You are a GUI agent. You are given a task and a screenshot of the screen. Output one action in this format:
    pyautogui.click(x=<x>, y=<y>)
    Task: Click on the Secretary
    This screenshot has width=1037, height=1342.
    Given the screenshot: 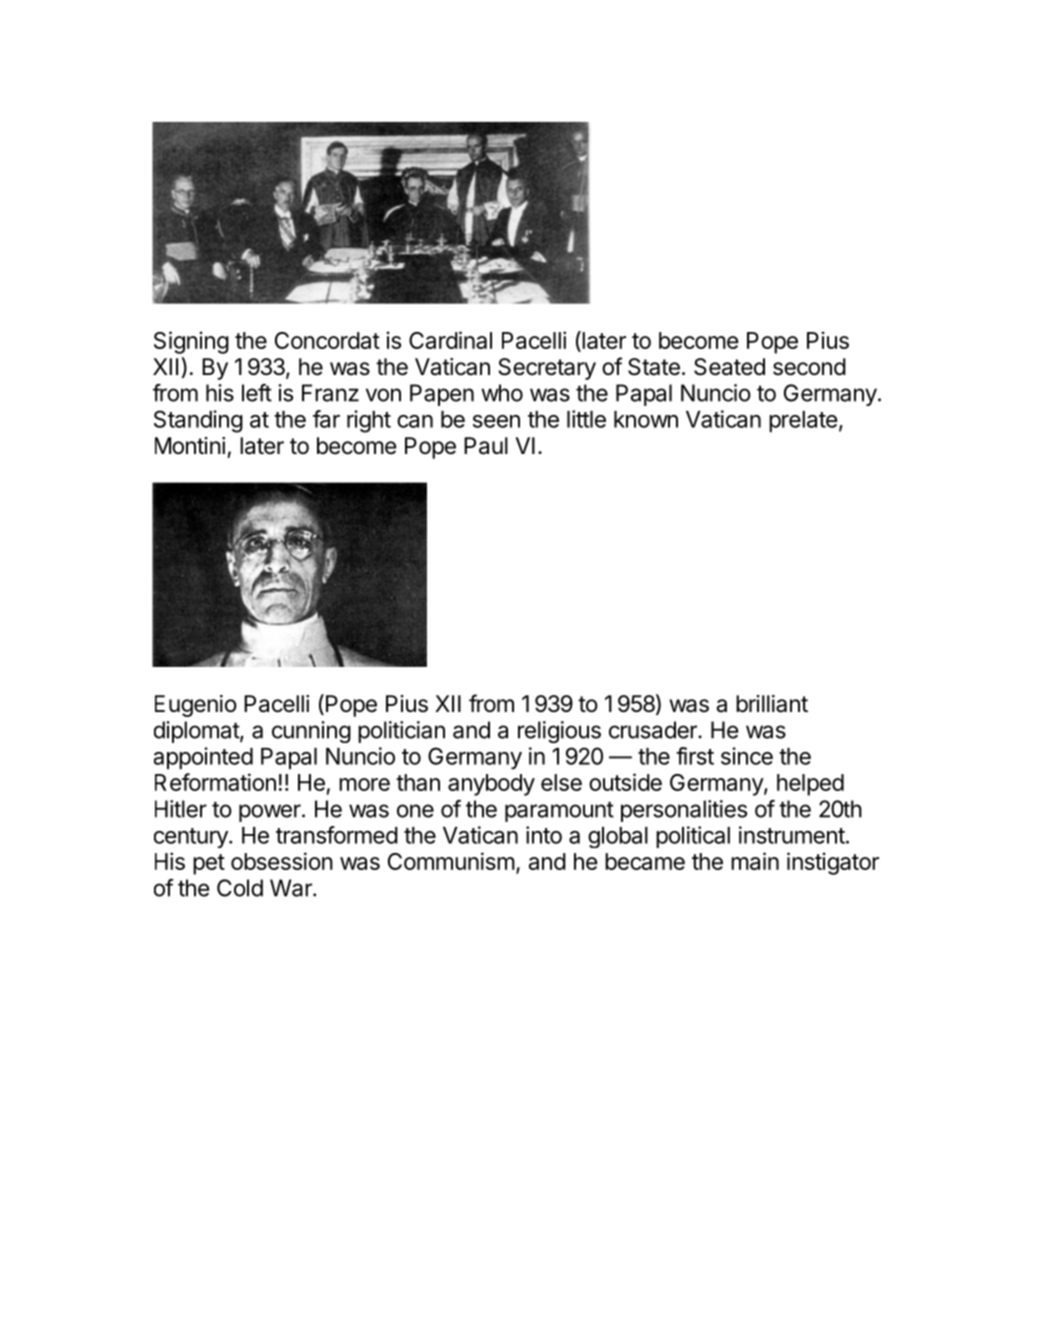 What is the action you would take?
    pyautogui.click(x=547, y=369)
